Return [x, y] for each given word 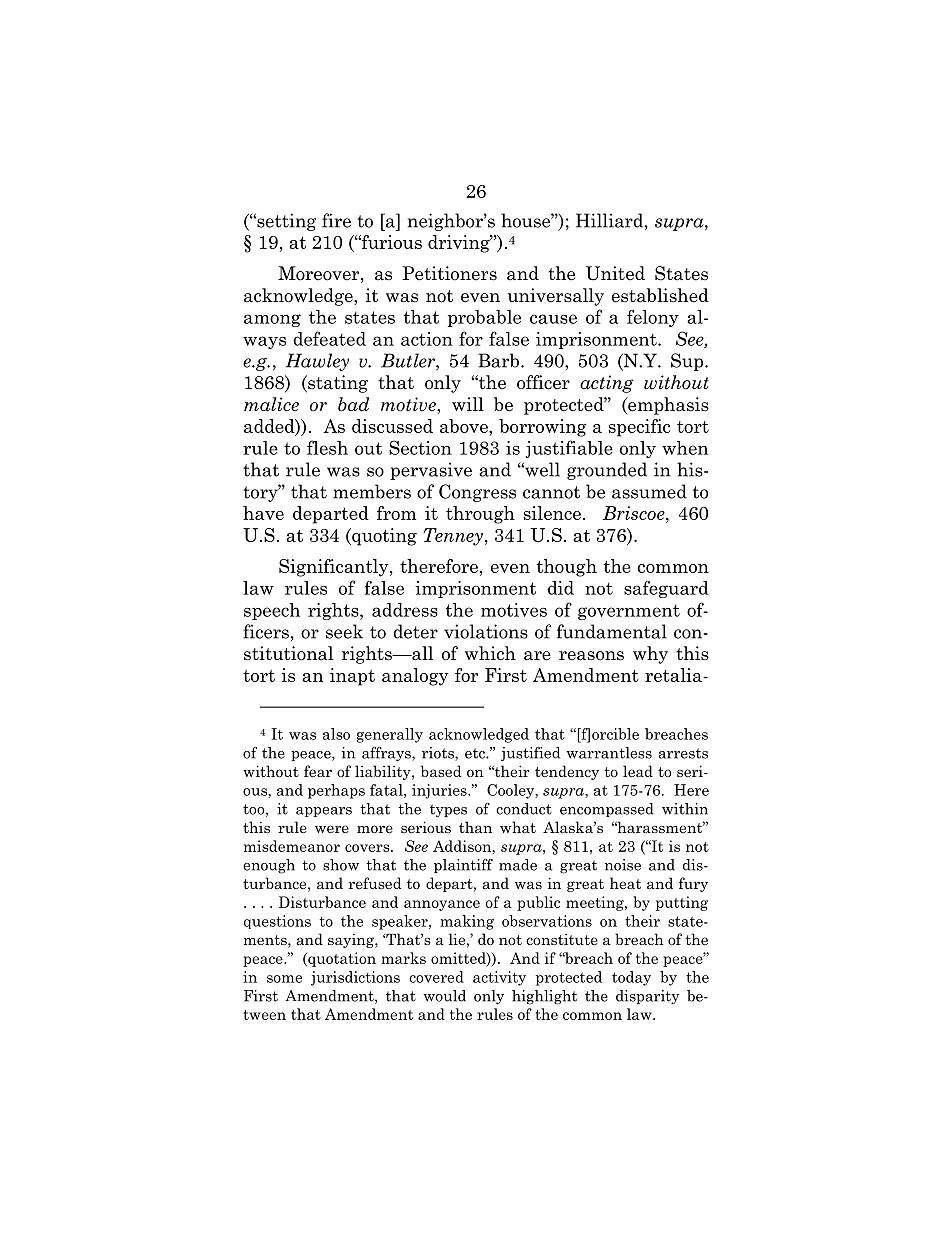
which [490, 653]
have [263, 513]
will [468, 404]
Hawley [317, 362]
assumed [649, 491]
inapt [352, 677]
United [615, 273]
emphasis [667, 406]
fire [336, 220]
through [480, 515]
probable [484, 318]
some [284, 979]
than [475, 827]
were [332, 829]
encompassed [607, 810]
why [650, 655]
